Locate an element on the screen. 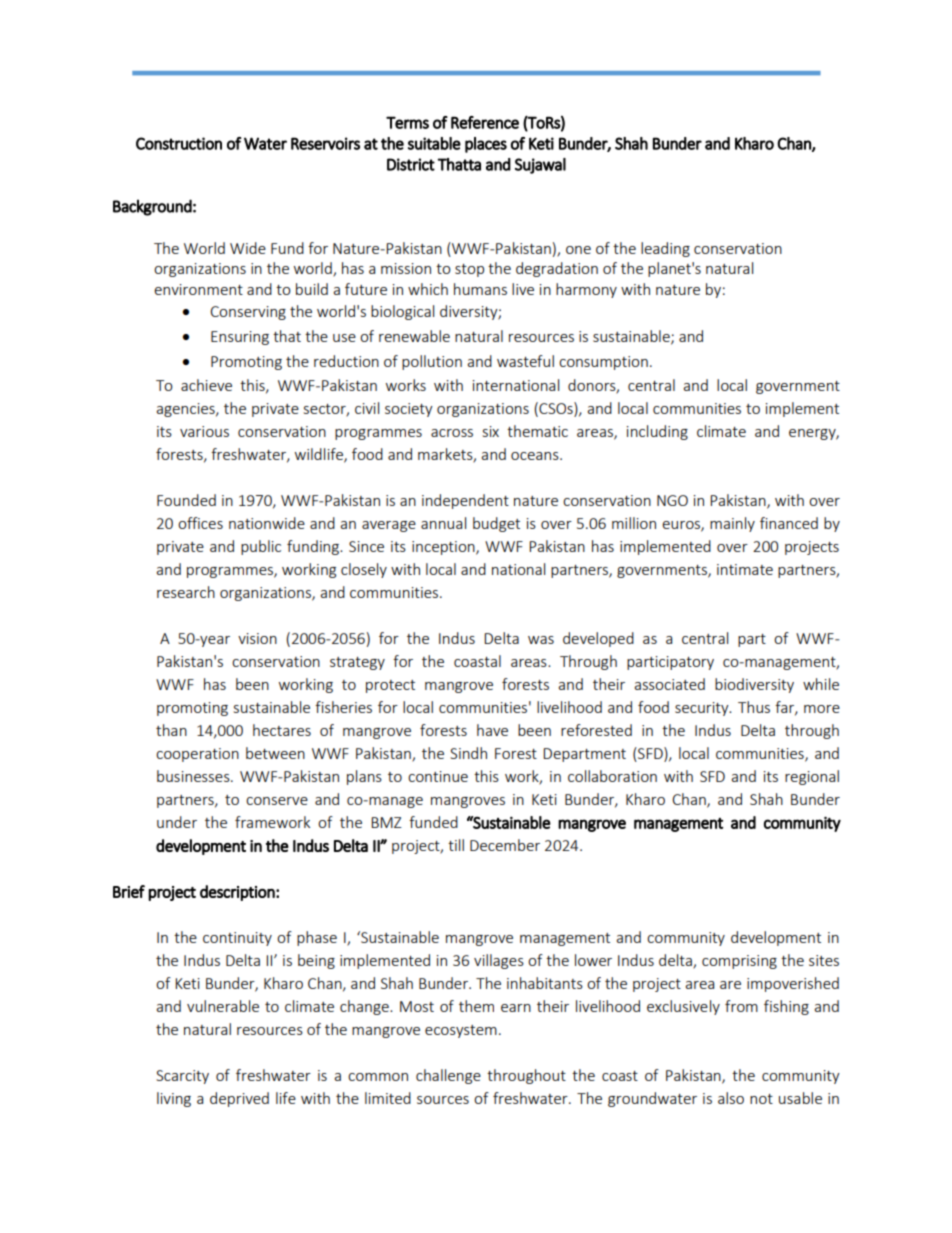  also is located at coordinates (731, 1098).
